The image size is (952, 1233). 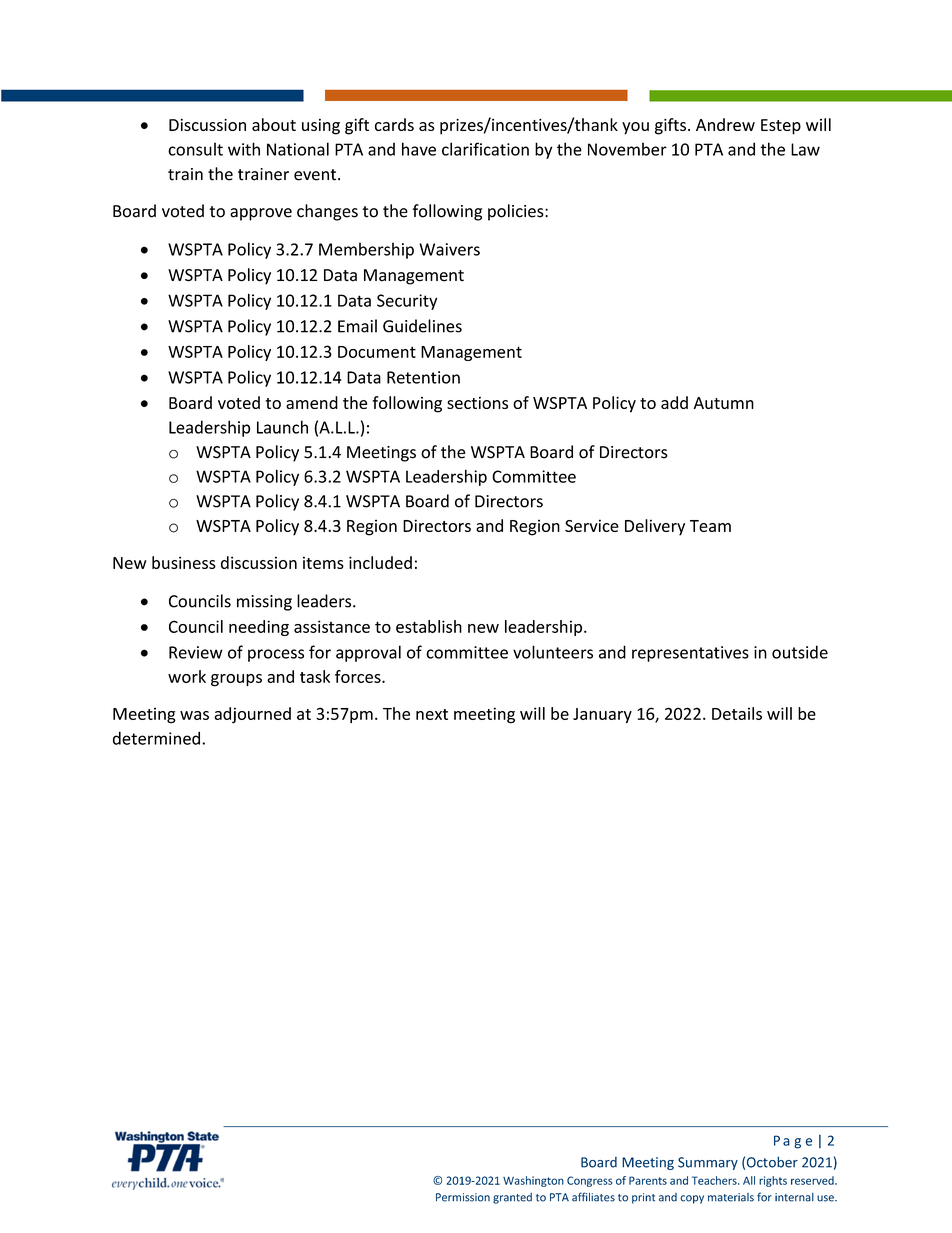 I want to click on All, so click(x=749, y=1180).
